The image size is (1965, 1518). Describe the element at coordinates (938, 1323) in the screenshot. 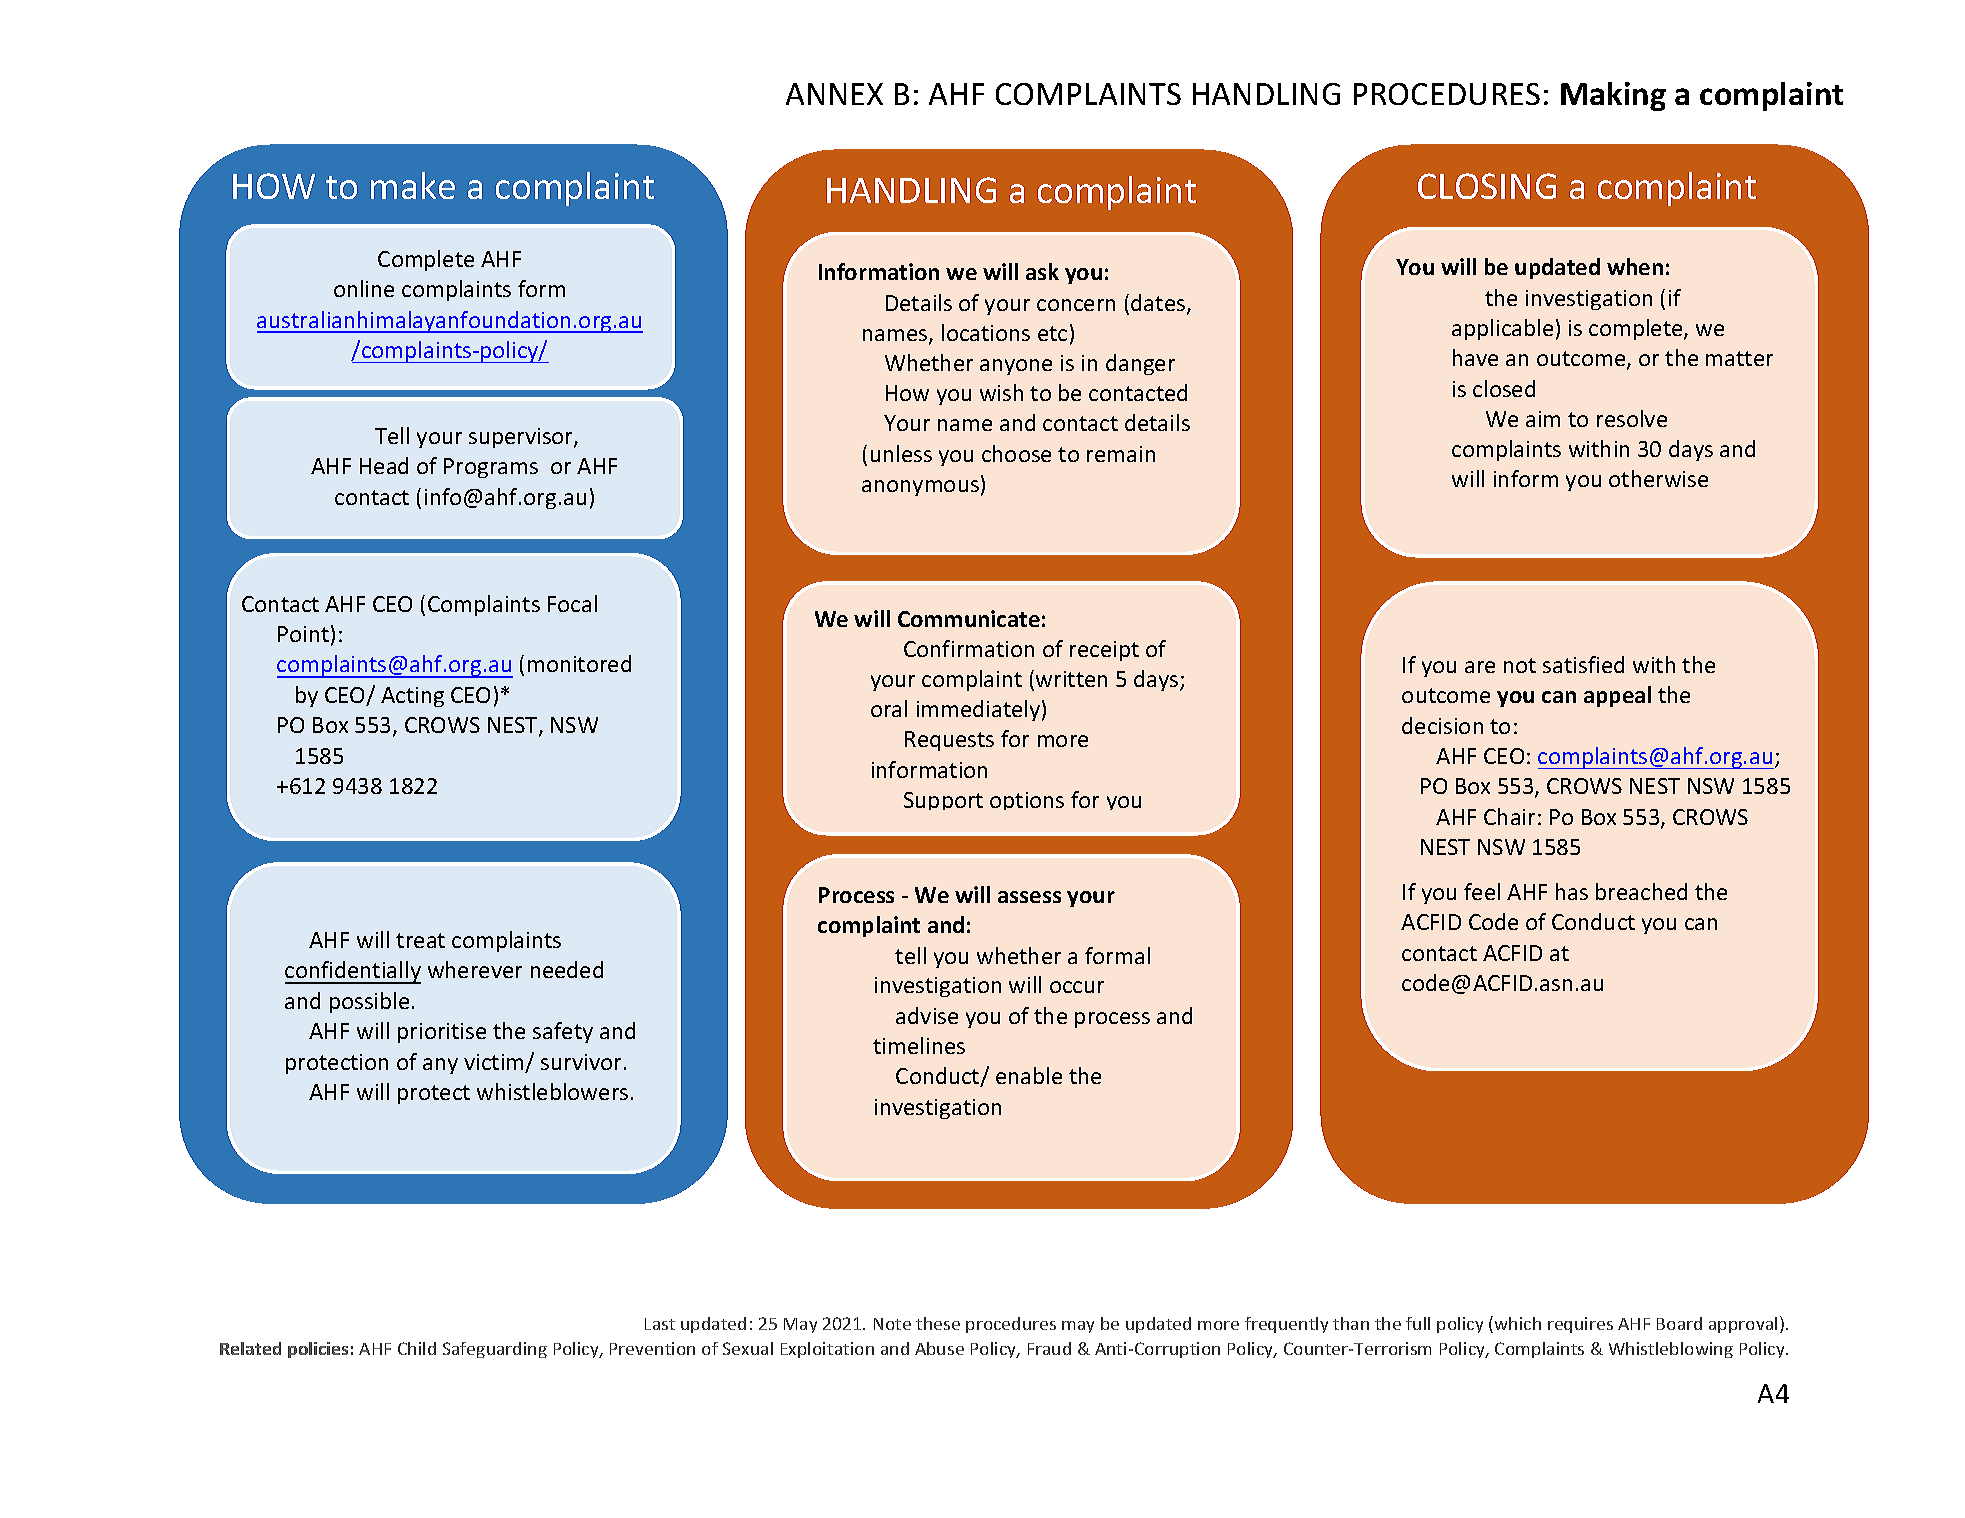

I see `these` at that location.
